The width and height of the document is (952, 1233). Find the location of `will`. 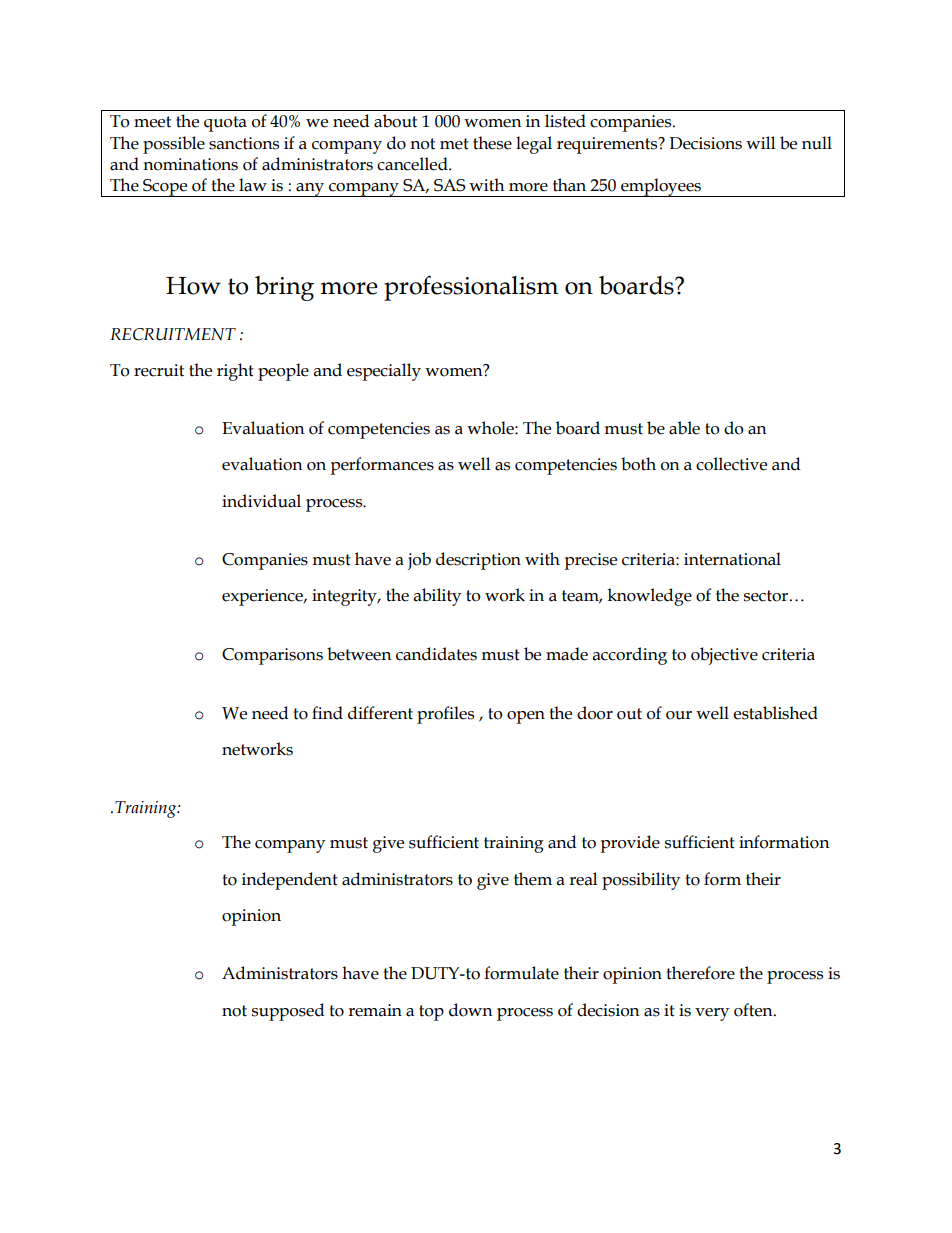

will is located at coordinates (760, 142).
